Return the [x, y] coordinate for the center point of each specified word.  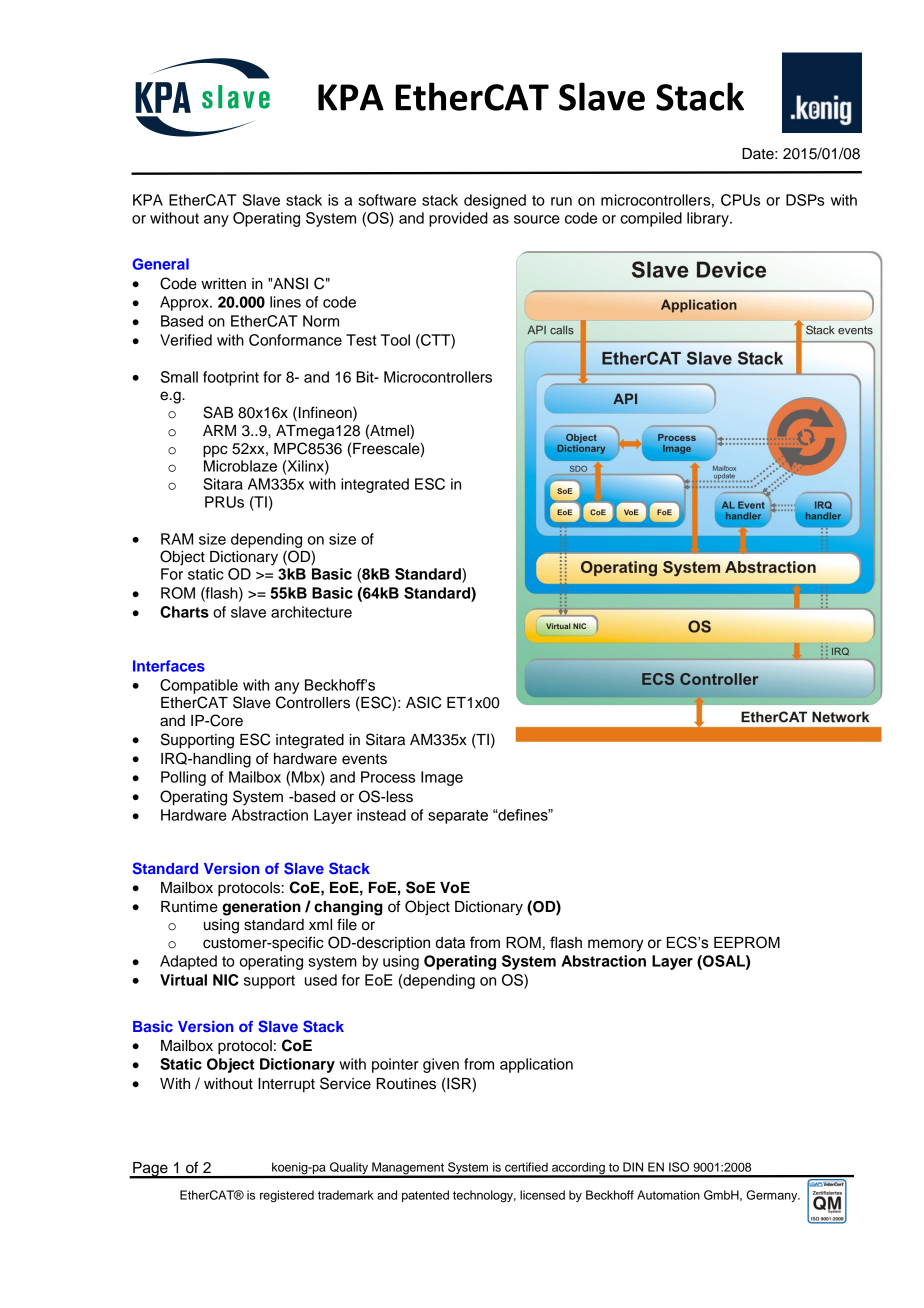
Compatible [199, 686]
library [709, 219]
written [223, 284]
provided [458, 219]
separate [458, 817]
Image [442, 778]
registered [287, 1196]
